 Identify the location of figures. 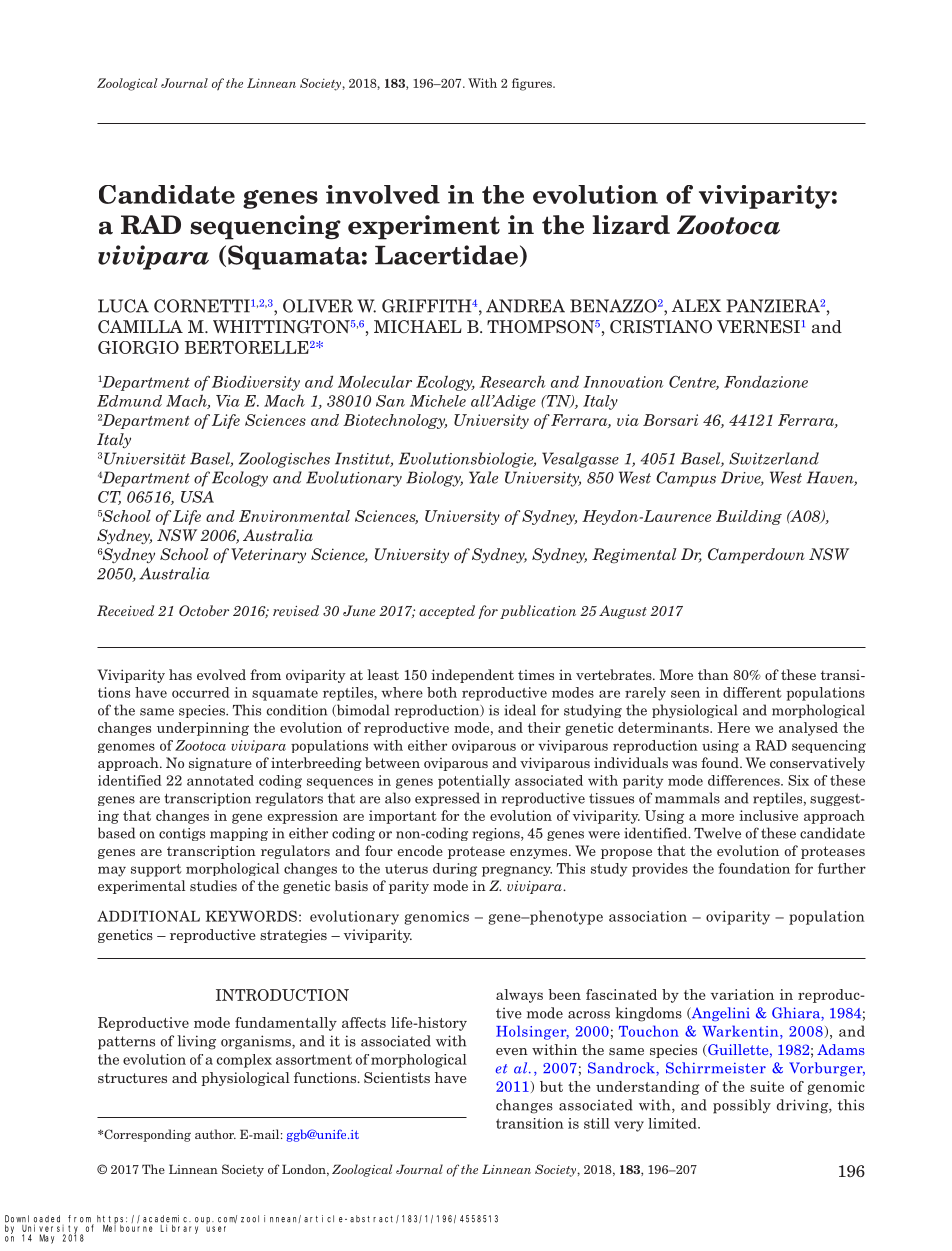
(533, 84).
